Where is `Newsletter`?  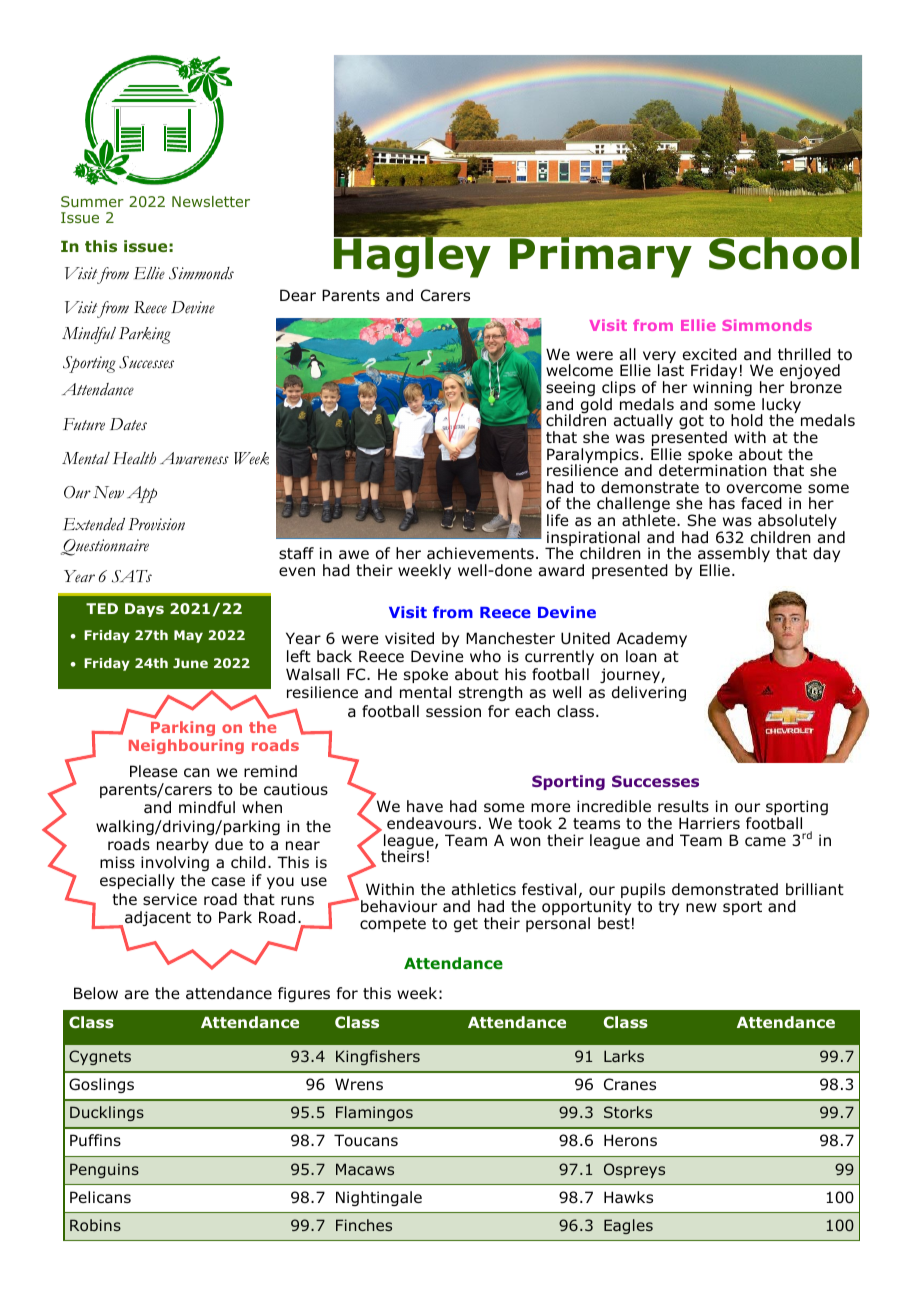
Newsletter is located at coordinates (211, 201).
